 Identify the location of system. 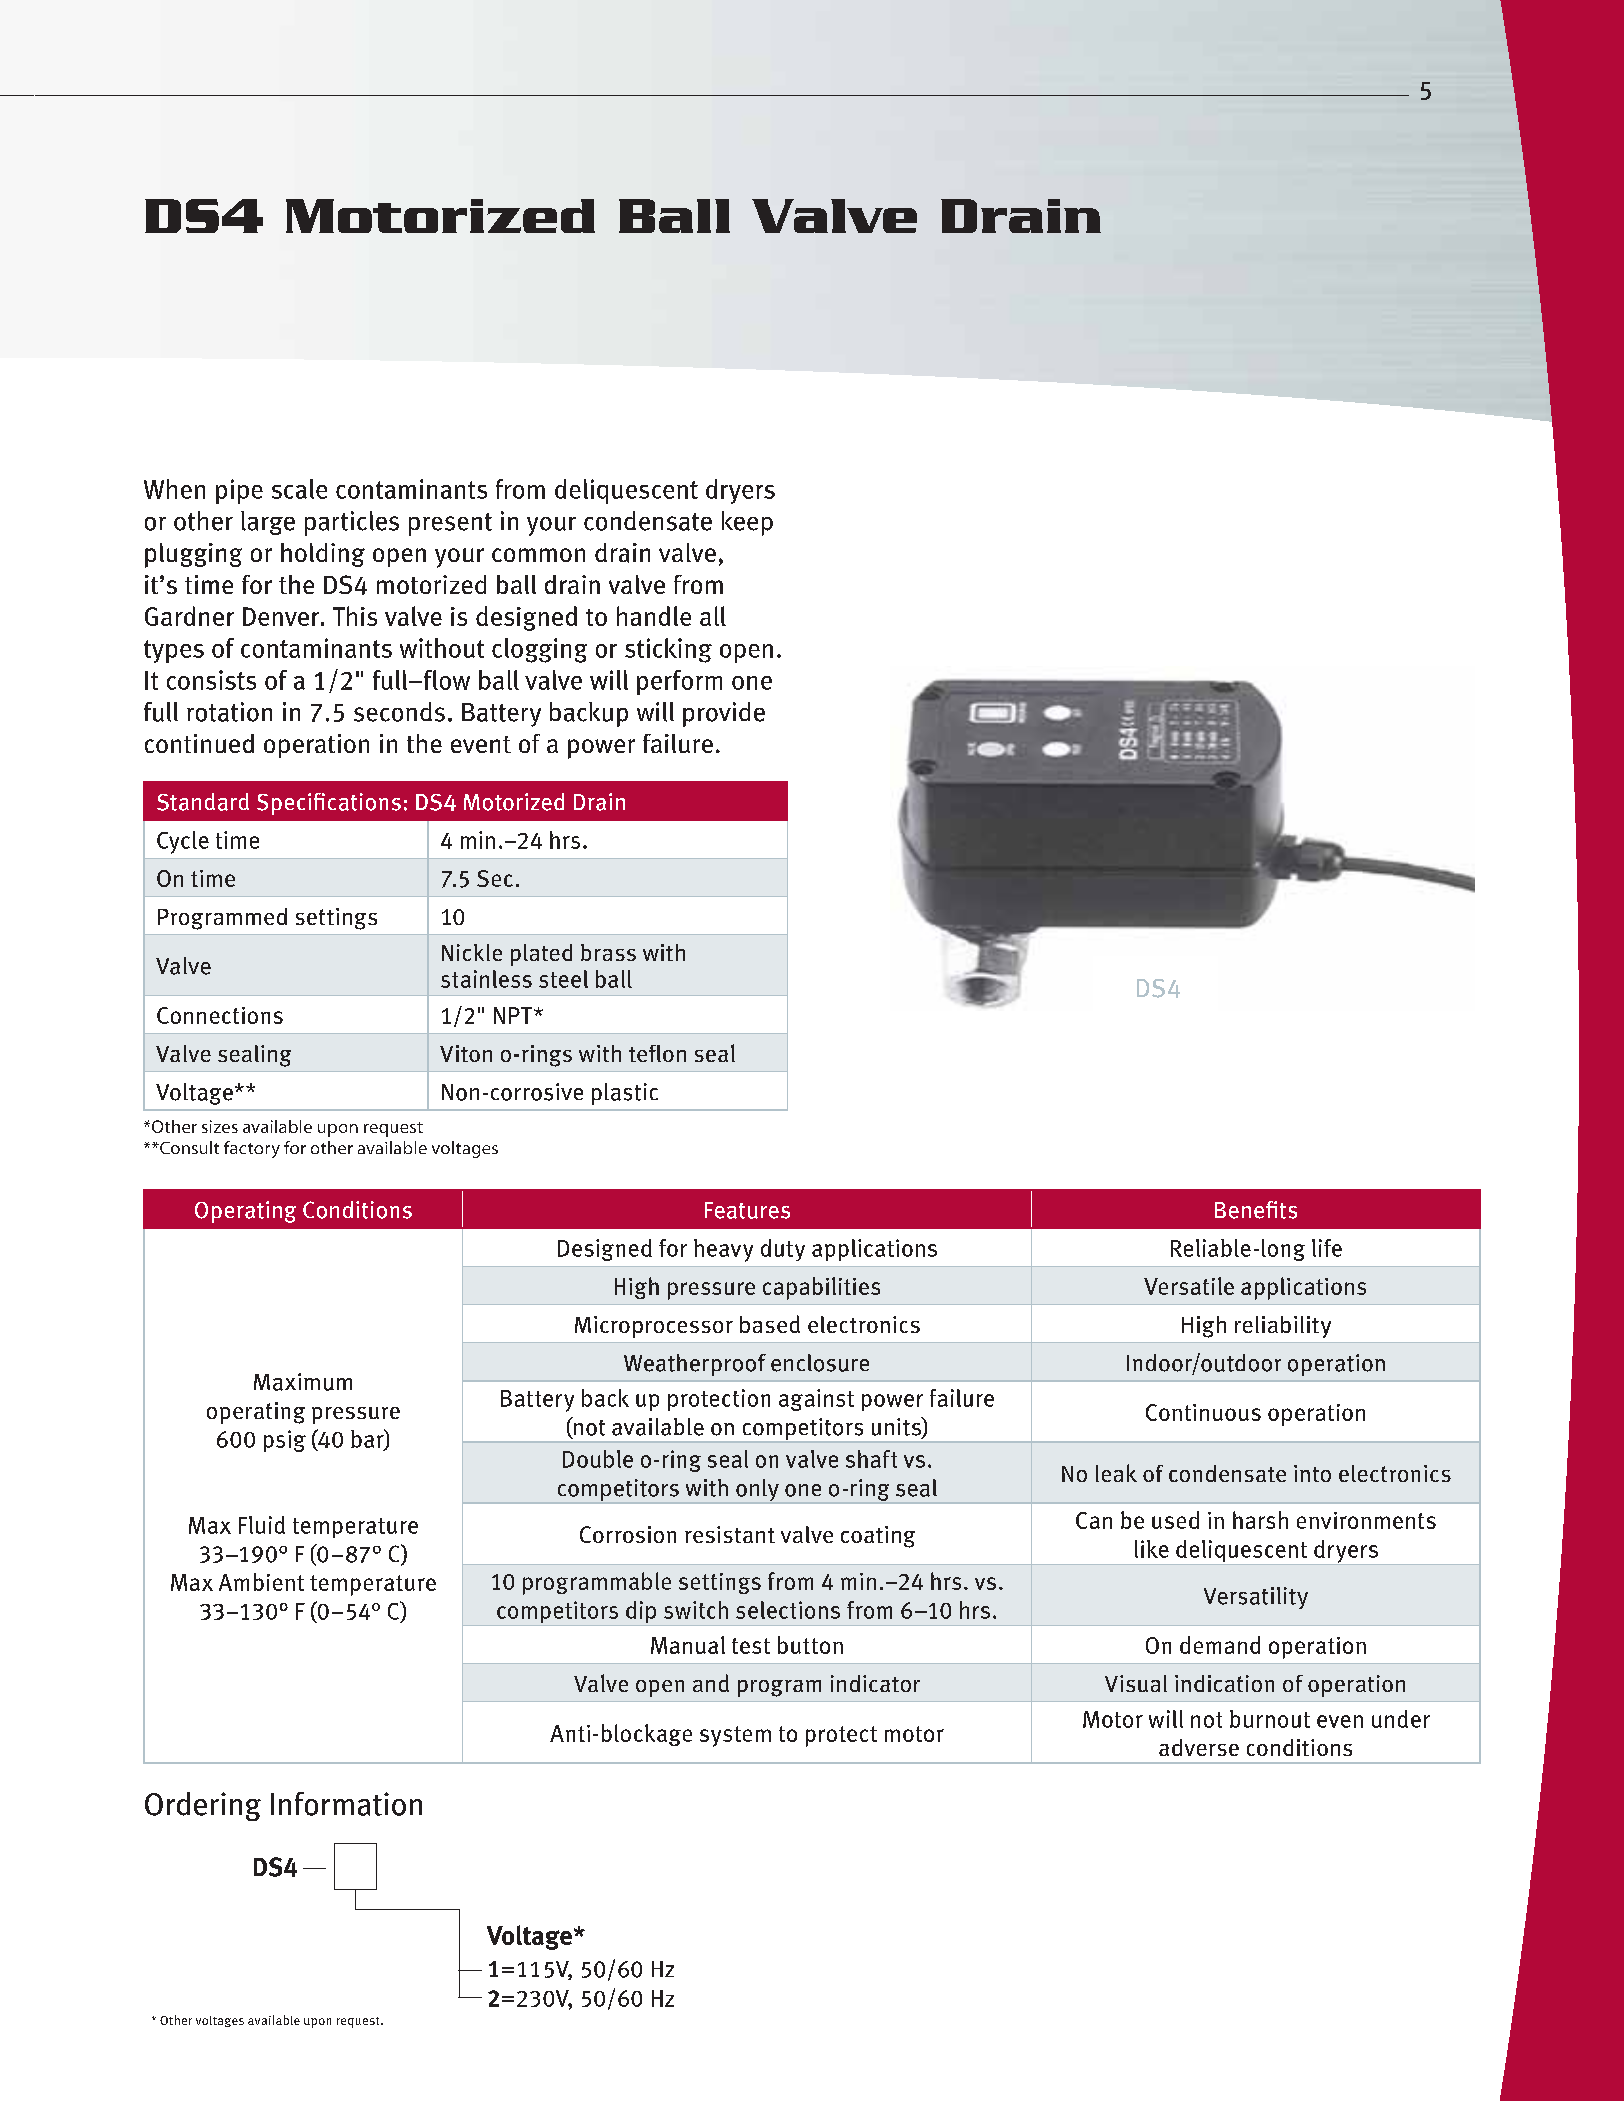
(735, 1736).
